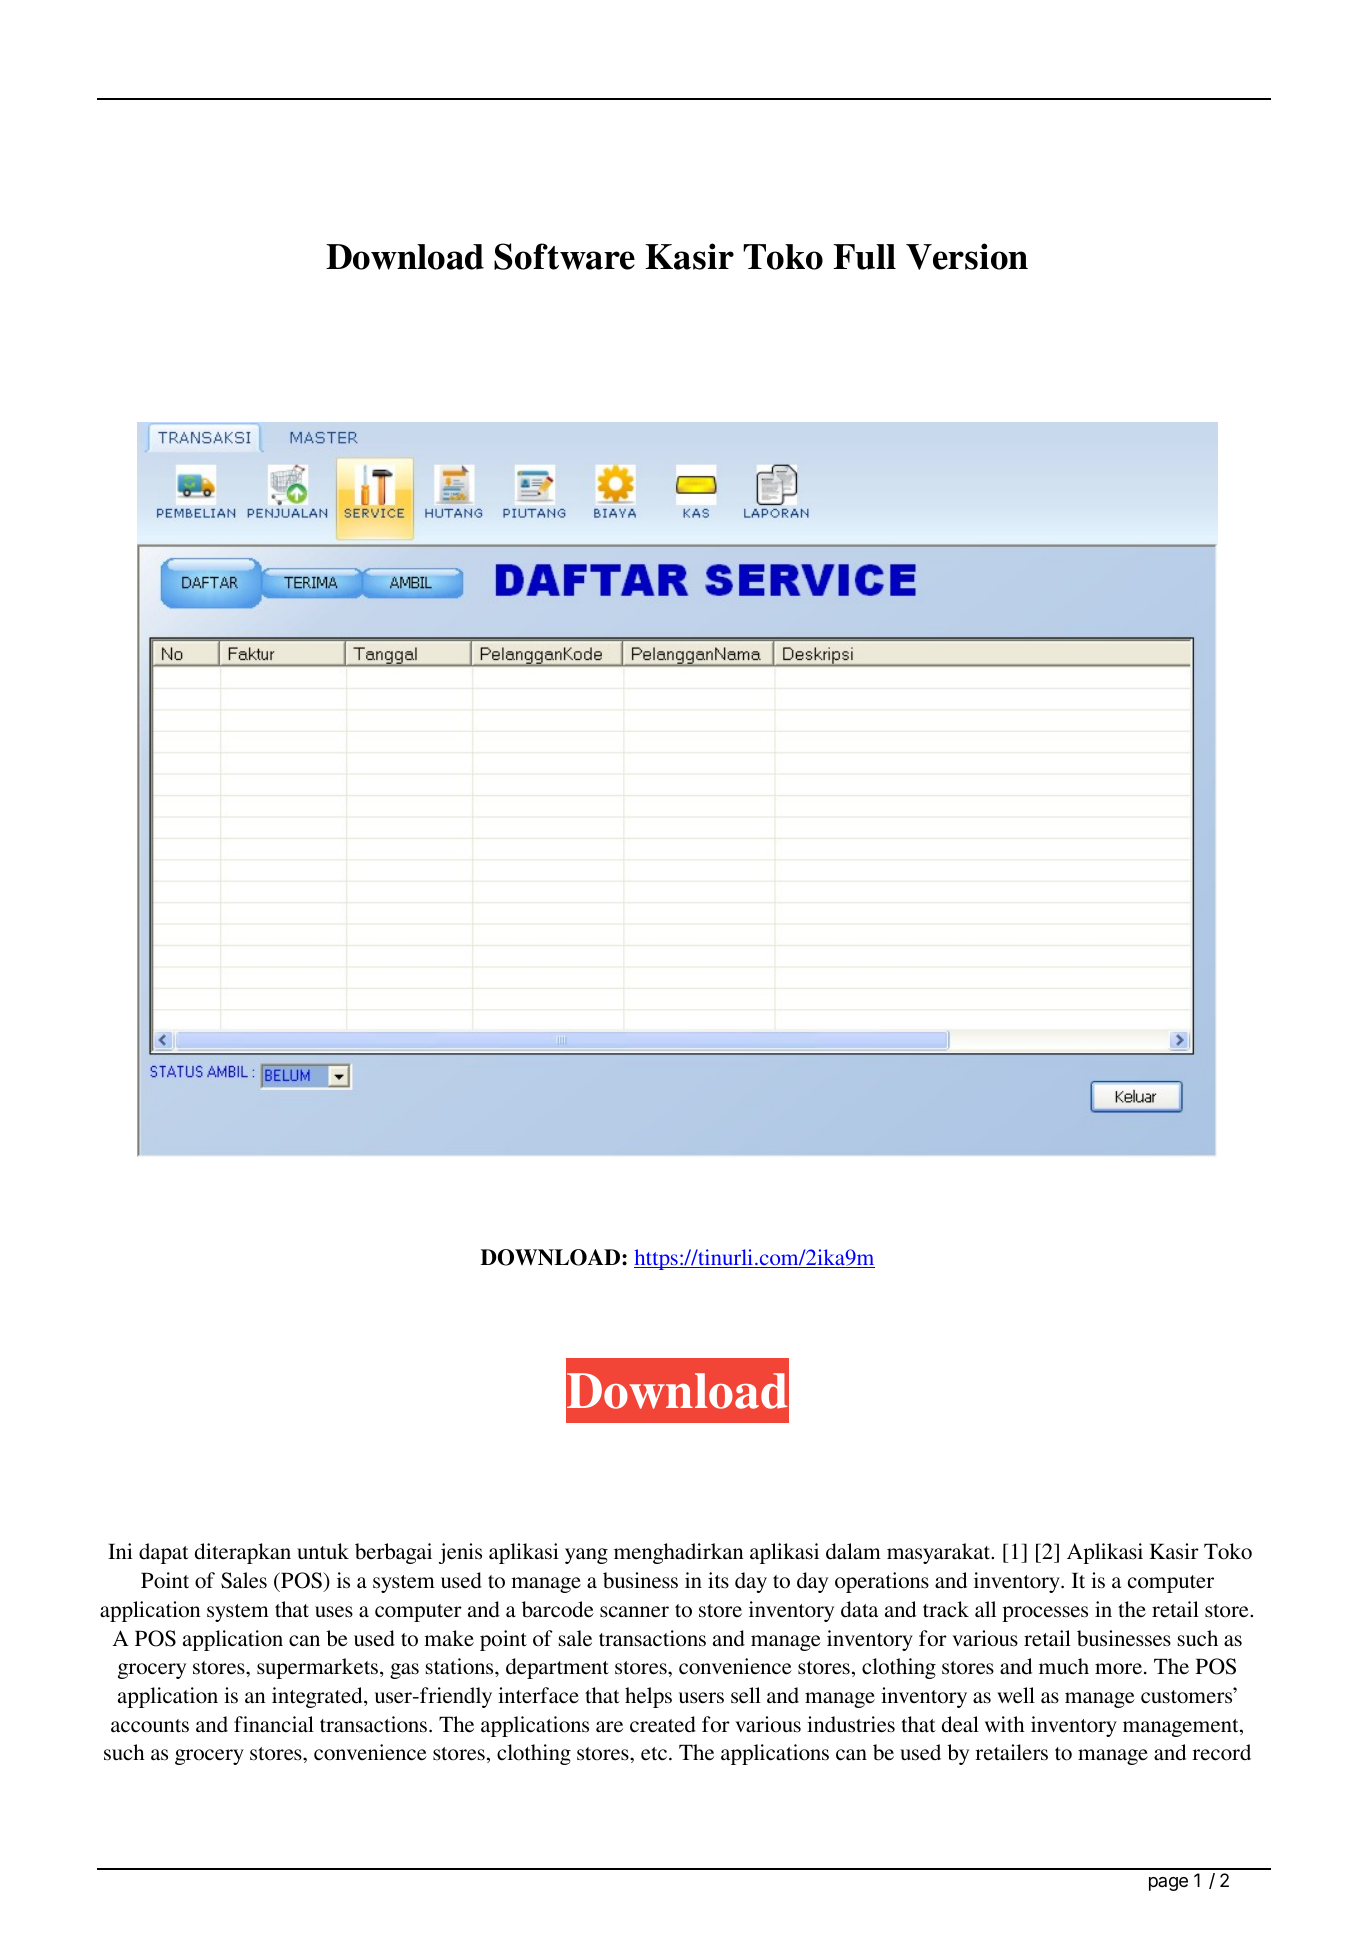 This screenshot has height=1934, width=1368. What do you see at coordinates (164, 1553) in the screenshot?
I see `dapat` at bounding box center [164, 1553].
